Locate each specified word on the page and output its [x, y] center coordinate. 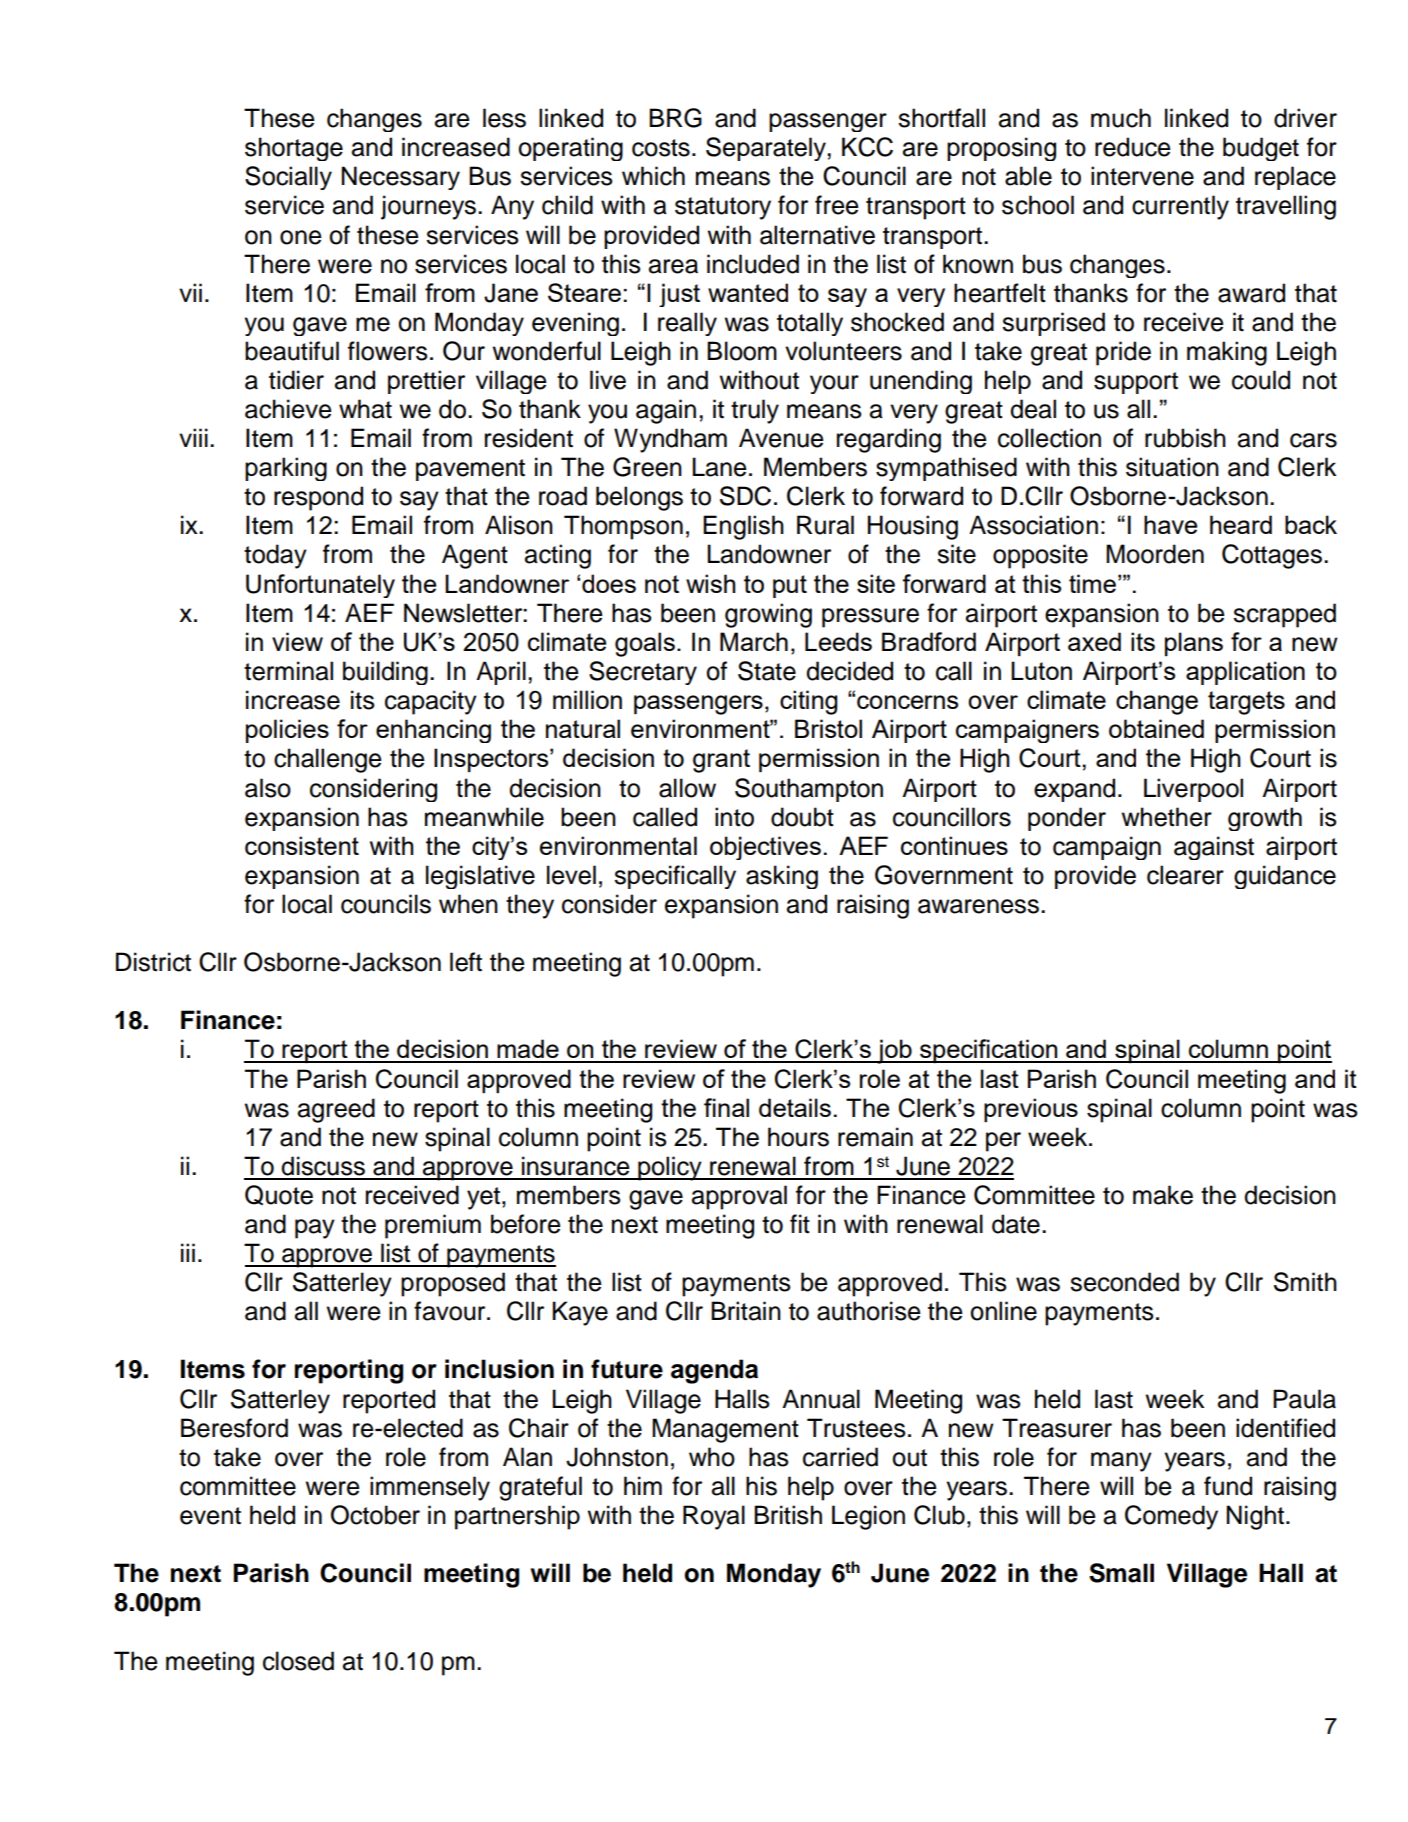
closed [298, 1661]
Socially [288, 178]
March [754, 641]
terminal [288, 671]
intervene [1142, 176]
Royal [714, 1517]
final [726, 1107]
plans [1194, 644]
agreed [336, 1110]
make [1163, 1195]
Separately [767, 149]
